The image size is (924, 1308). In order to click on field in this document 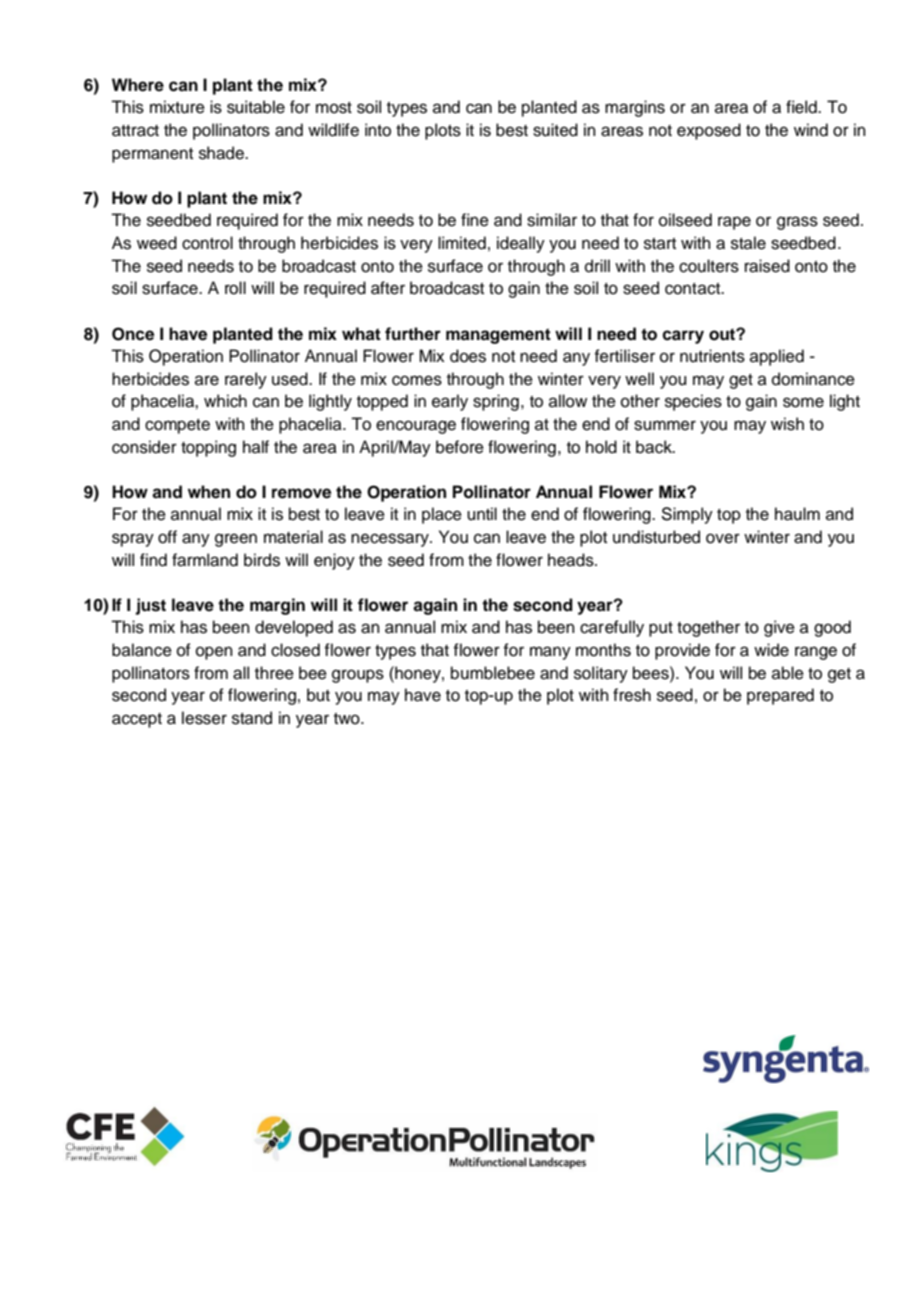, I will do `click(802, 107)`.
